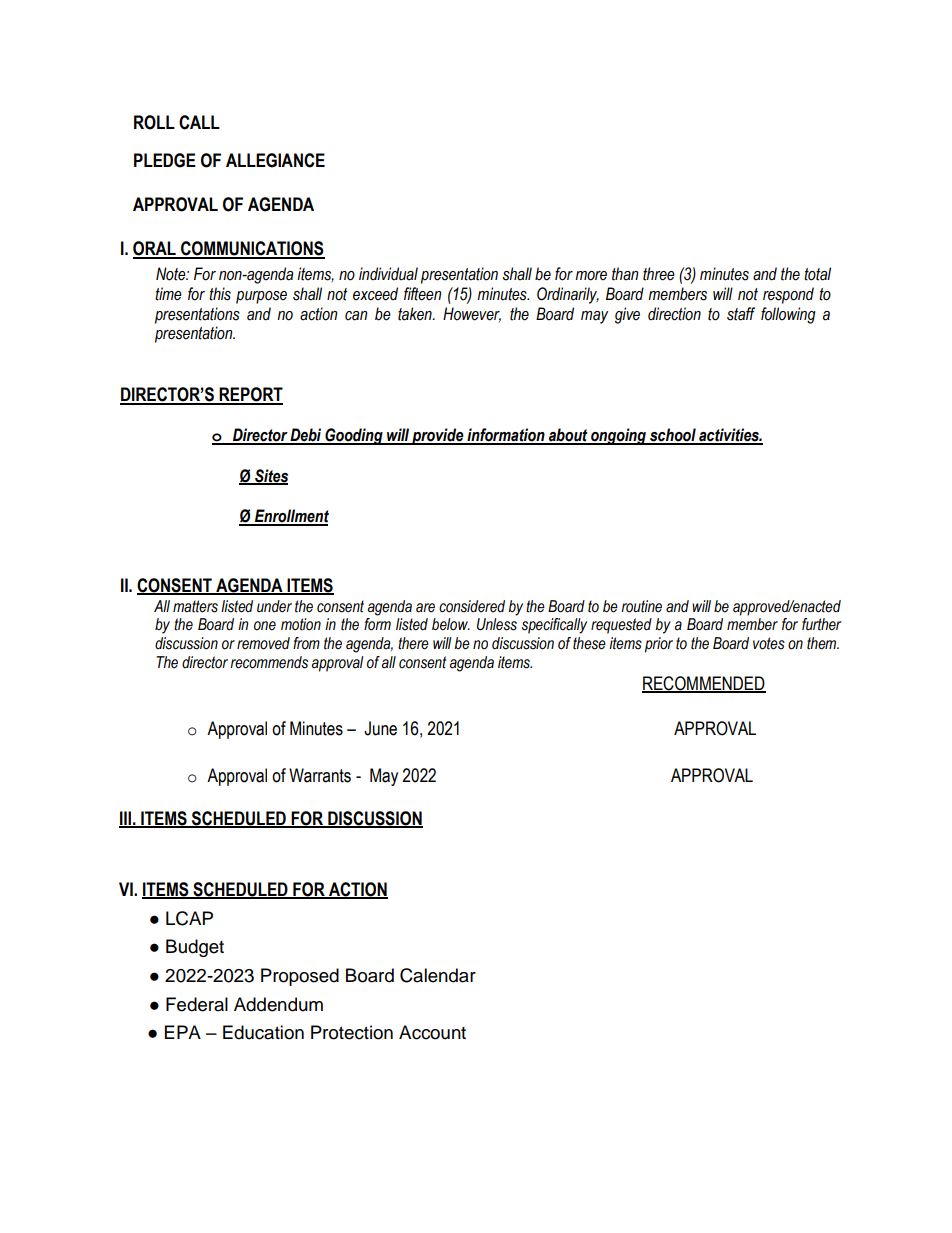 This image has width=952, height=1233. What do you see at coordinates (126, 819) in the image?
I see `III` at bounding box center [126, 819].
